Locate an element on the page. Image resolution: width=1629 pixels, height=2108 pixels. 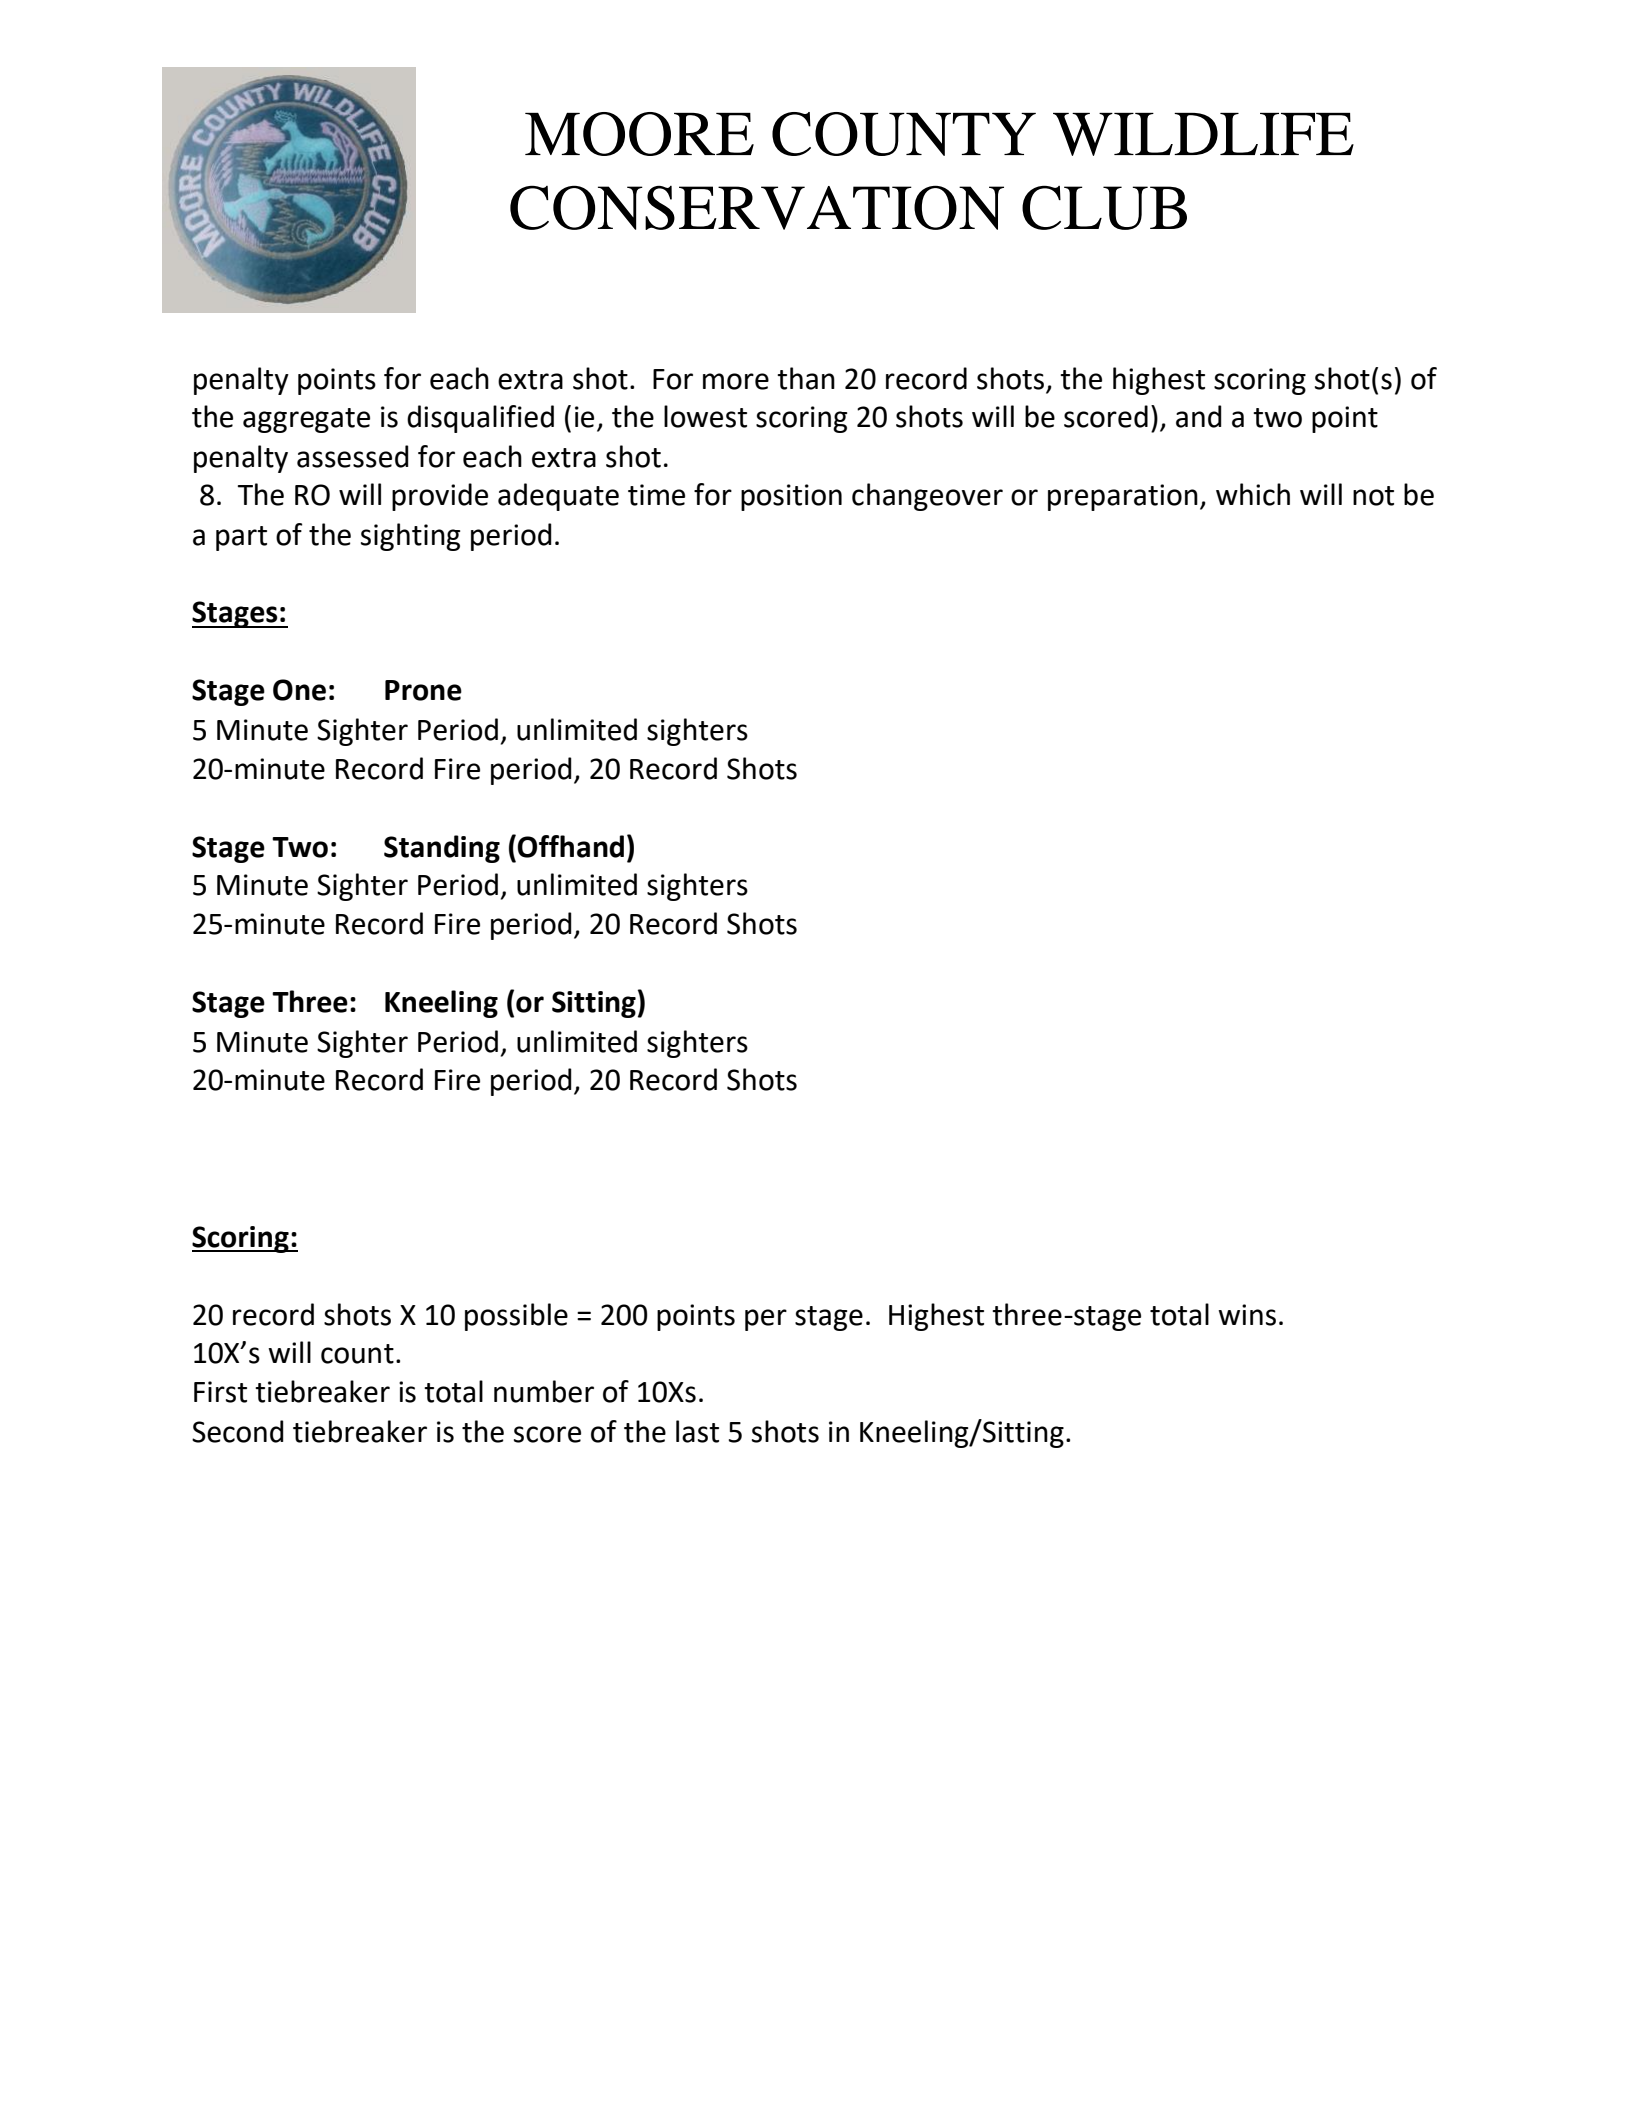
Offhand is located at coordinates (570, 846).
